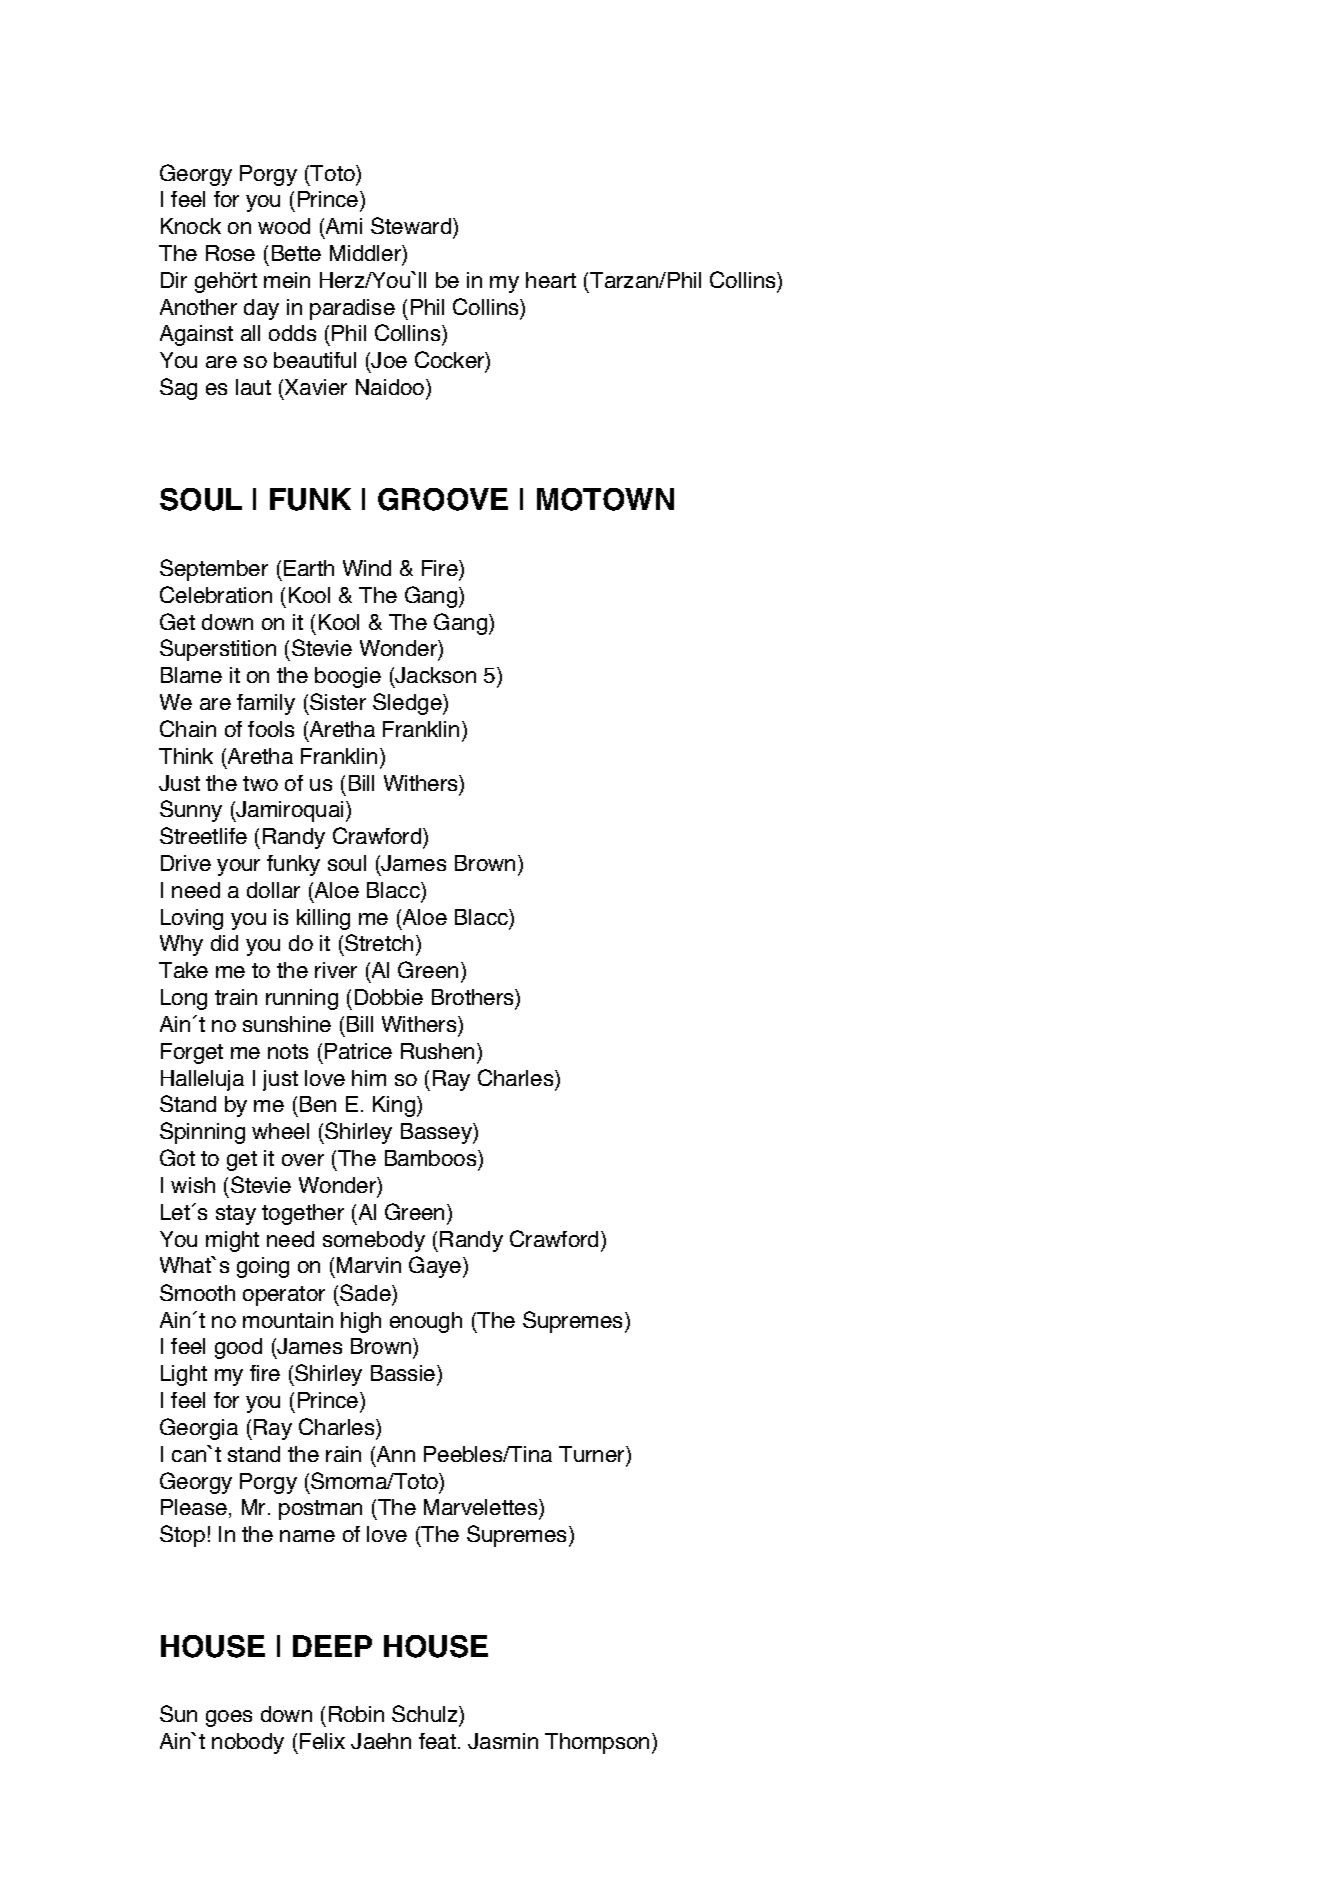 Image resolution: width=1330 pixels, height=1882 pixels. I want to click on Robin, so click(356, 1714).
